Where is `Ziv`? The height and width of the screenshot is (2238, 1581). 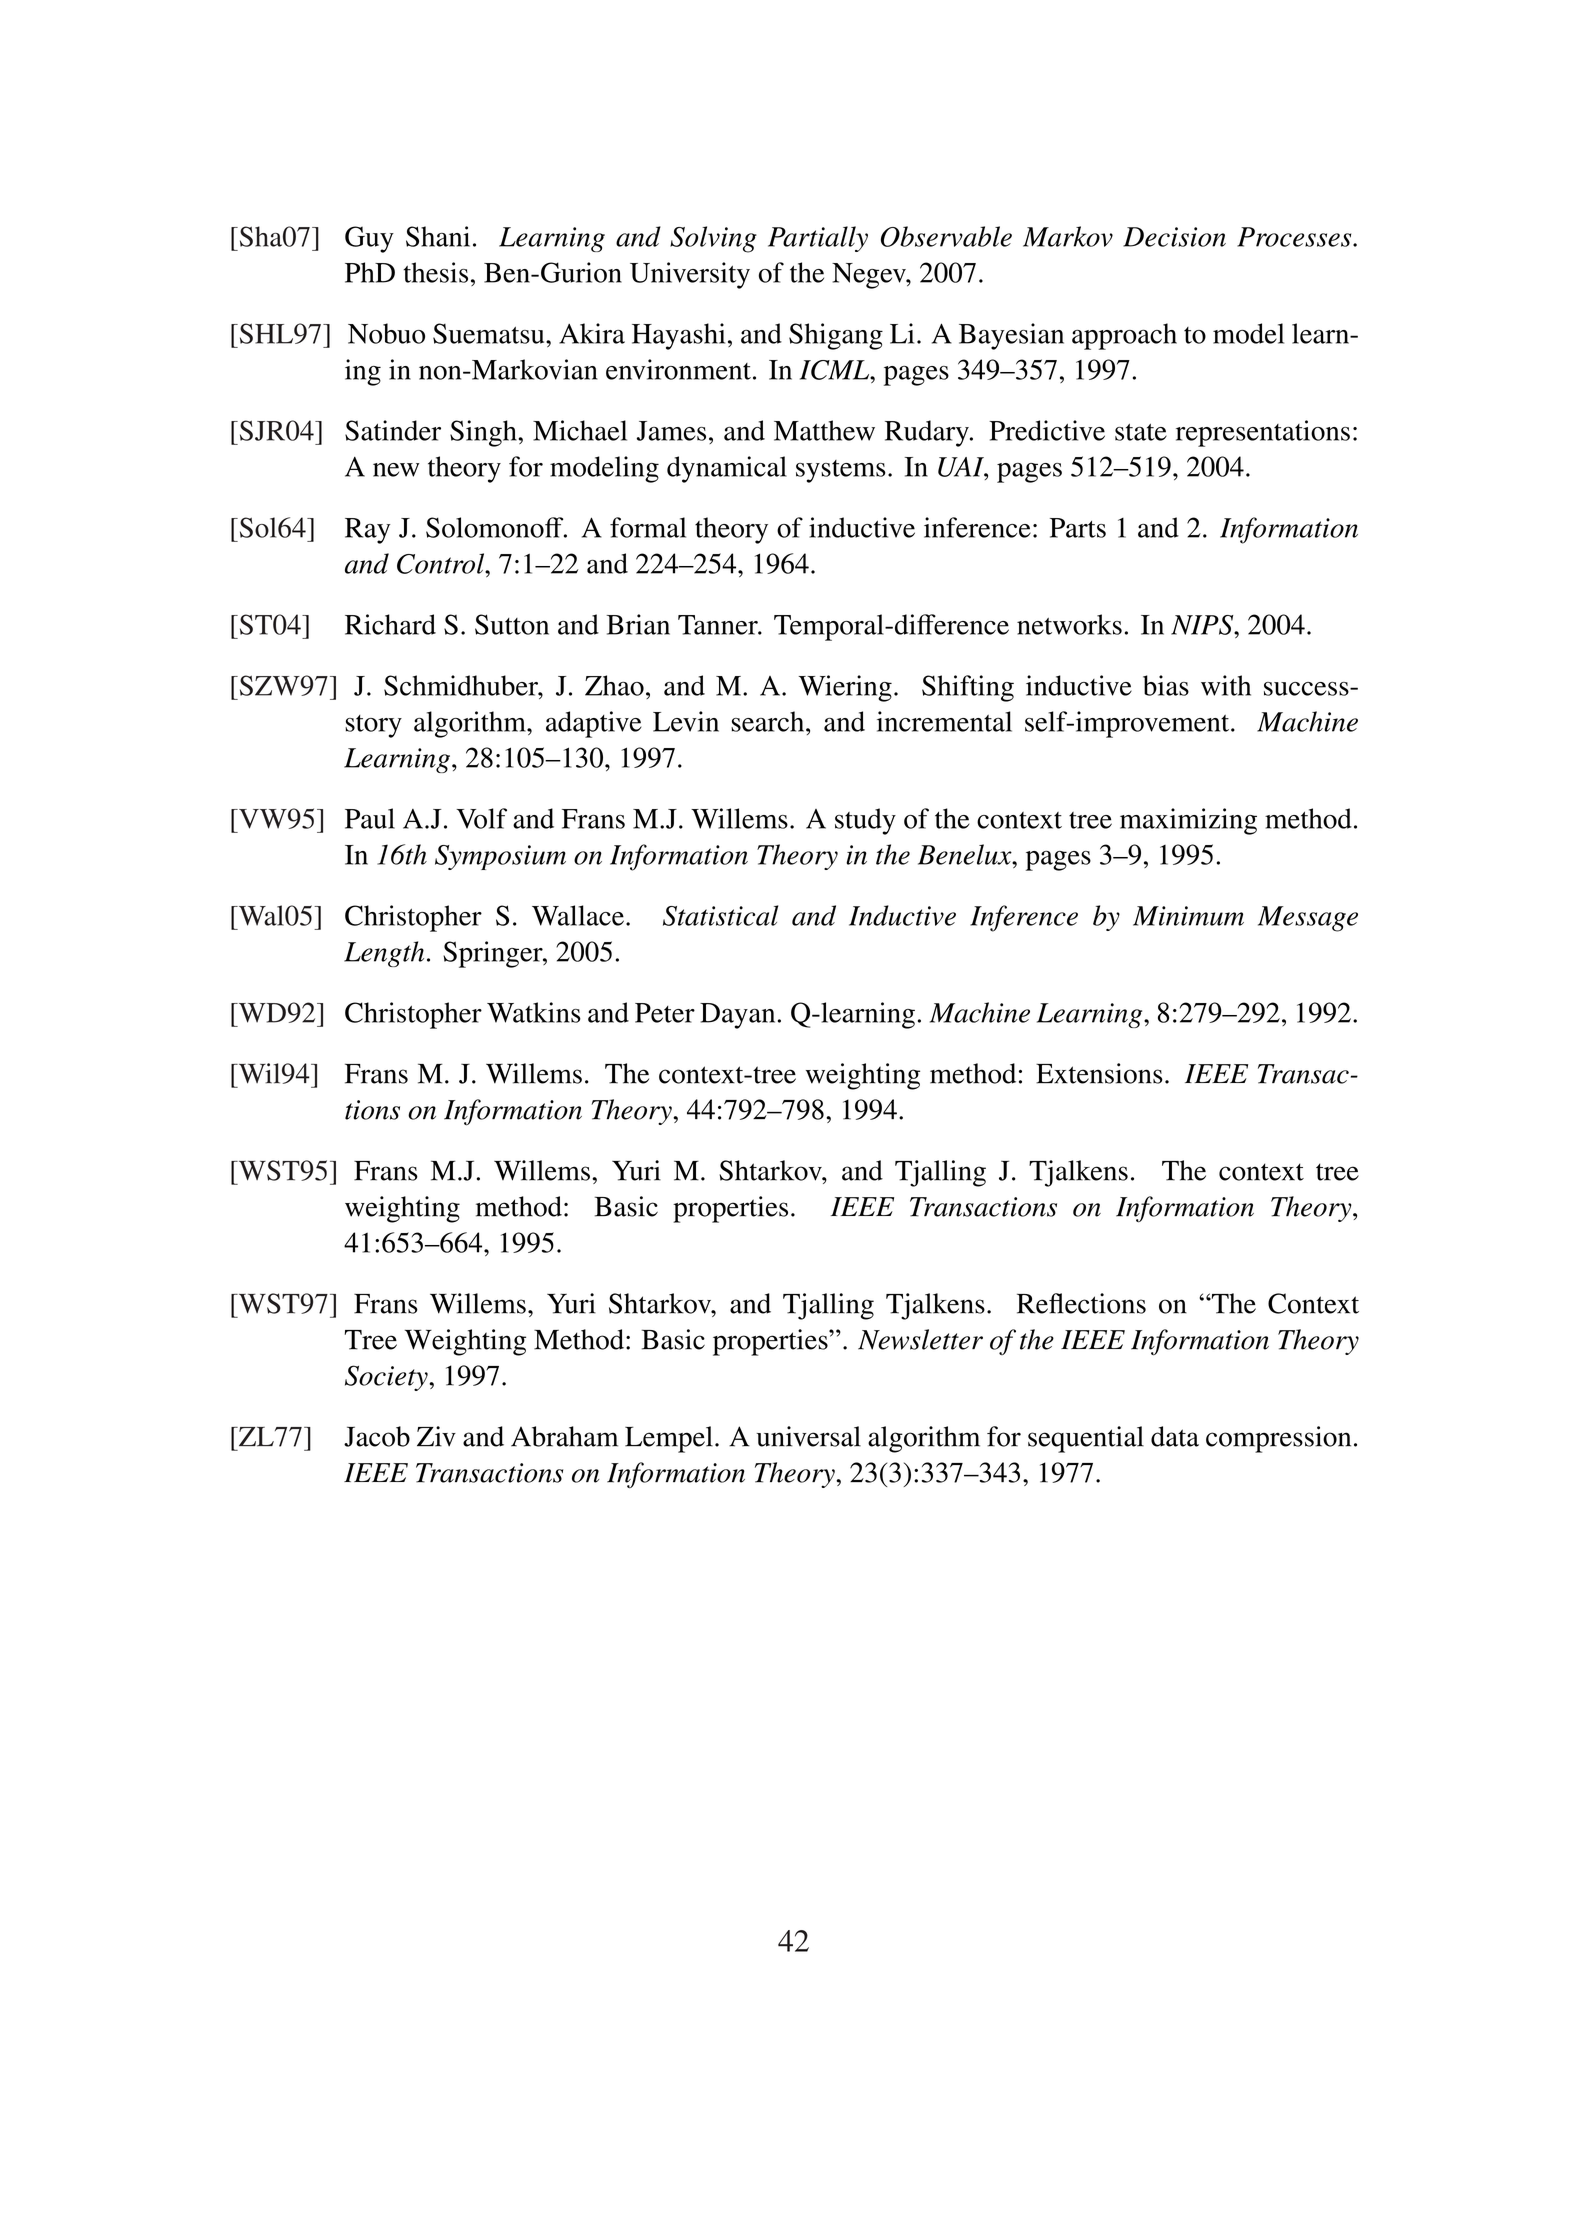
Ziv is located at coordinates (436, 1436).
